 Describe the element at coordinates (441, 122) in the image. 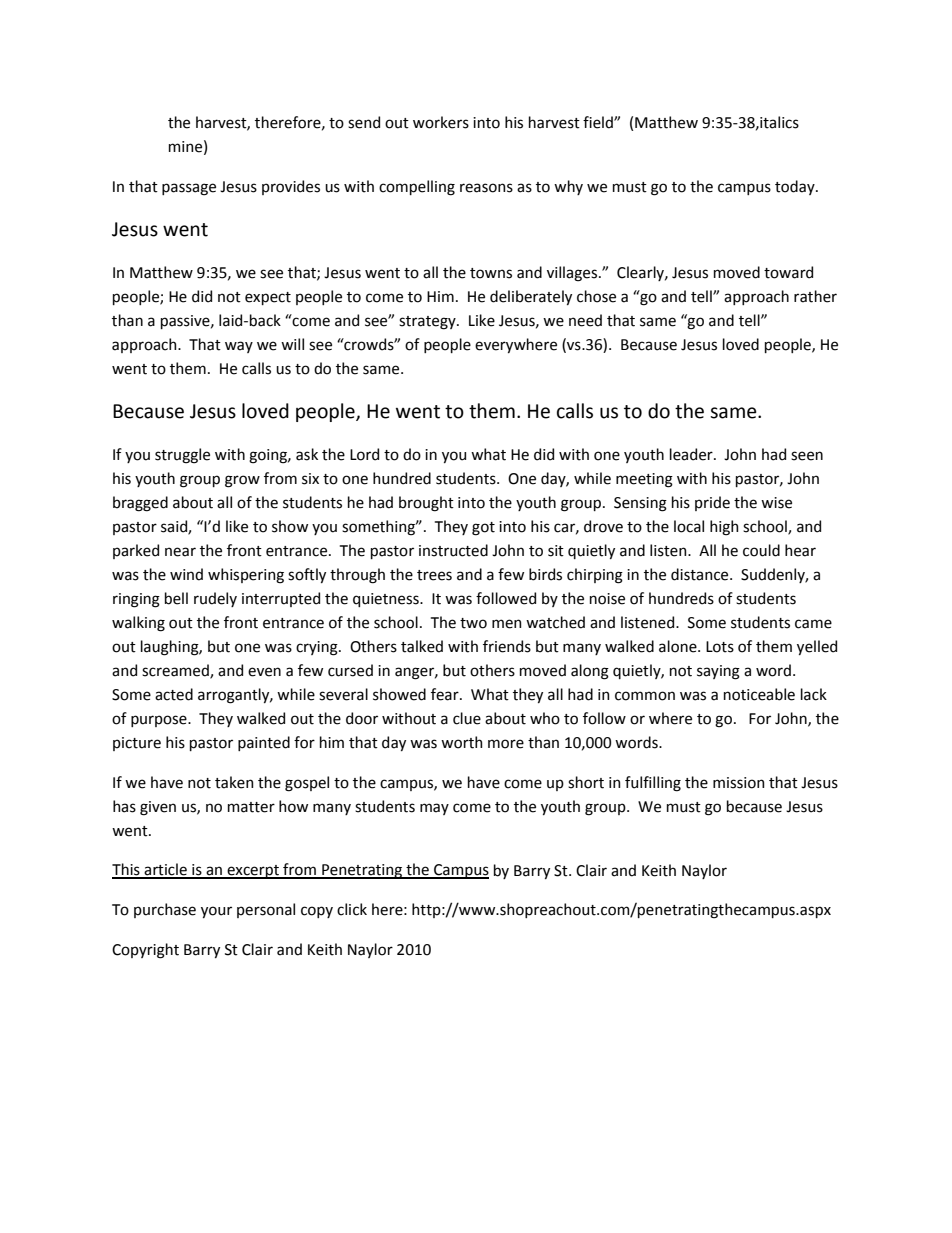

I see `workers` at that location.
